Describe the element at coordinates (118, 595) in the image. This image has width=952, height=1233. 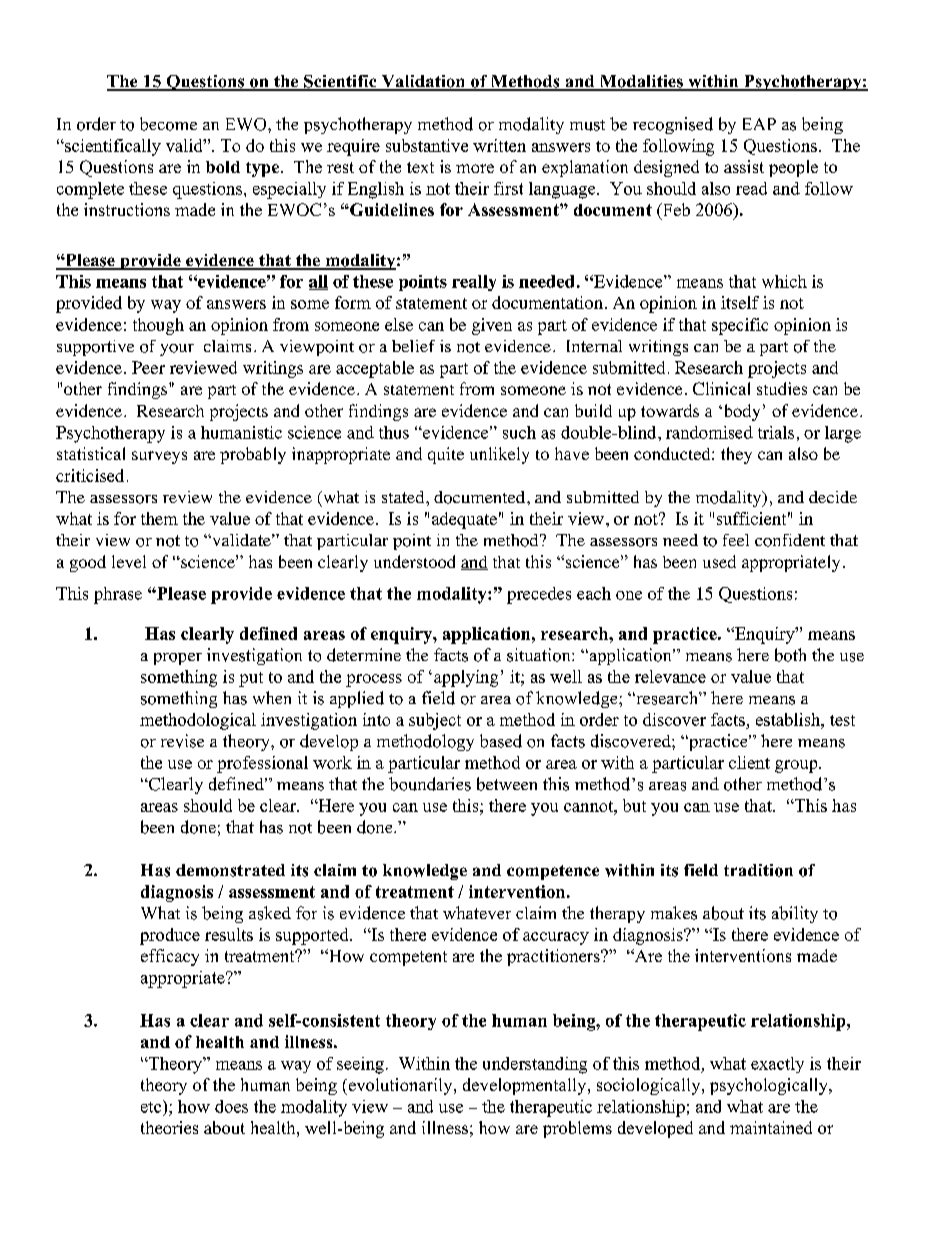
I see `phrase` at that location.
